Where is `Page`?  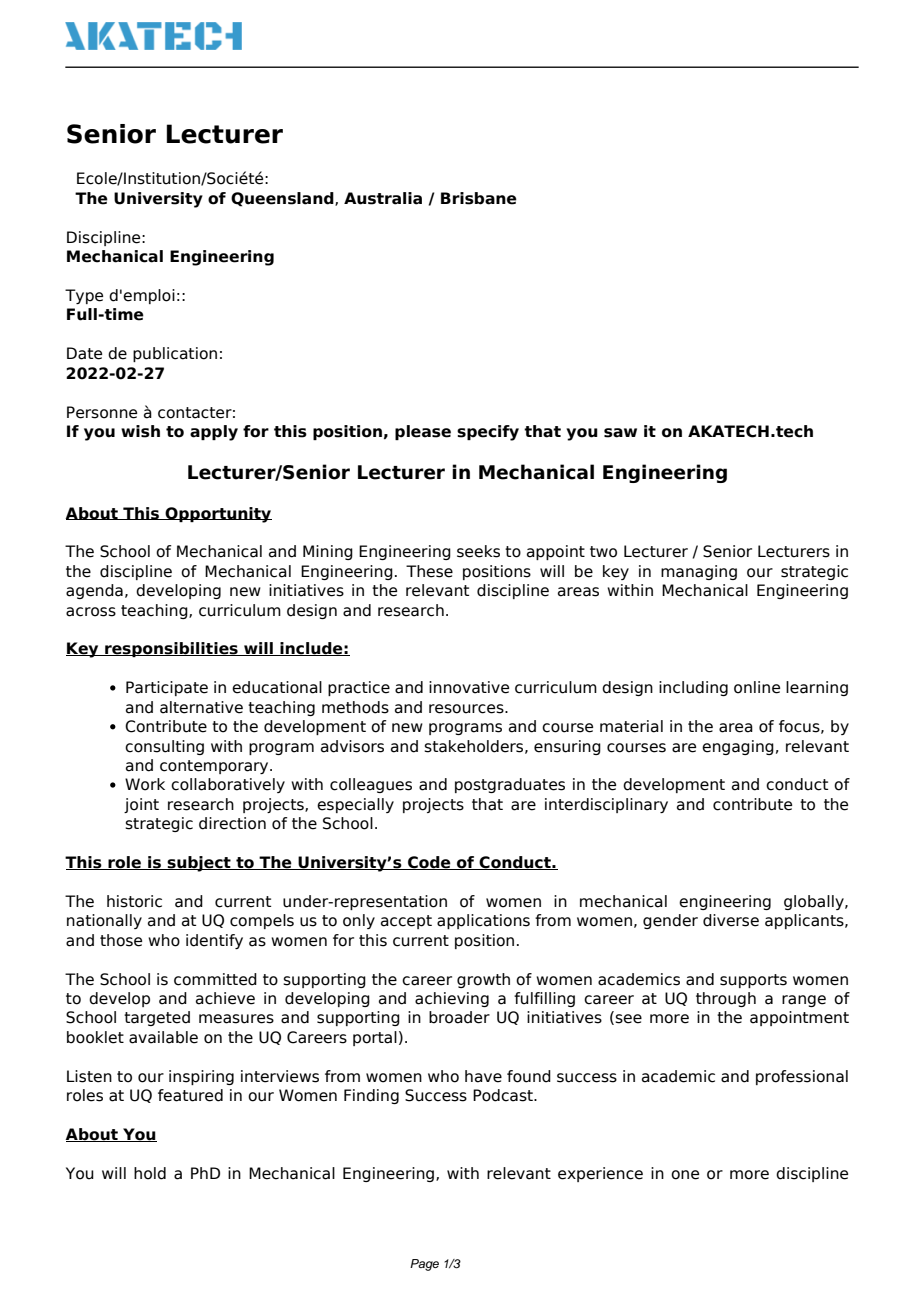
Page is located at coordinates (424, 1265).
